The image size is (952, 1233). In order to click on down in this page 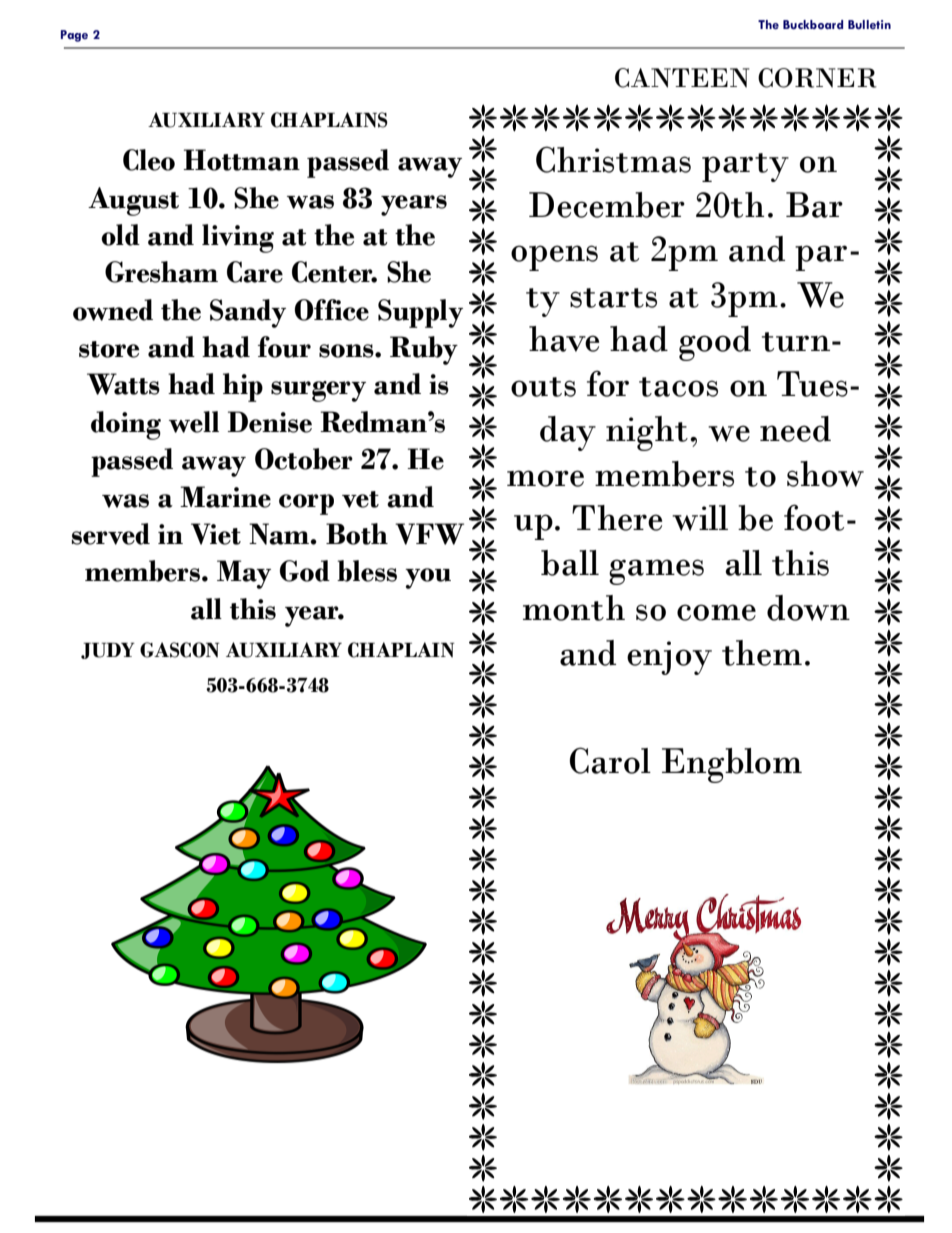, I will do `click(808, 608)`.
